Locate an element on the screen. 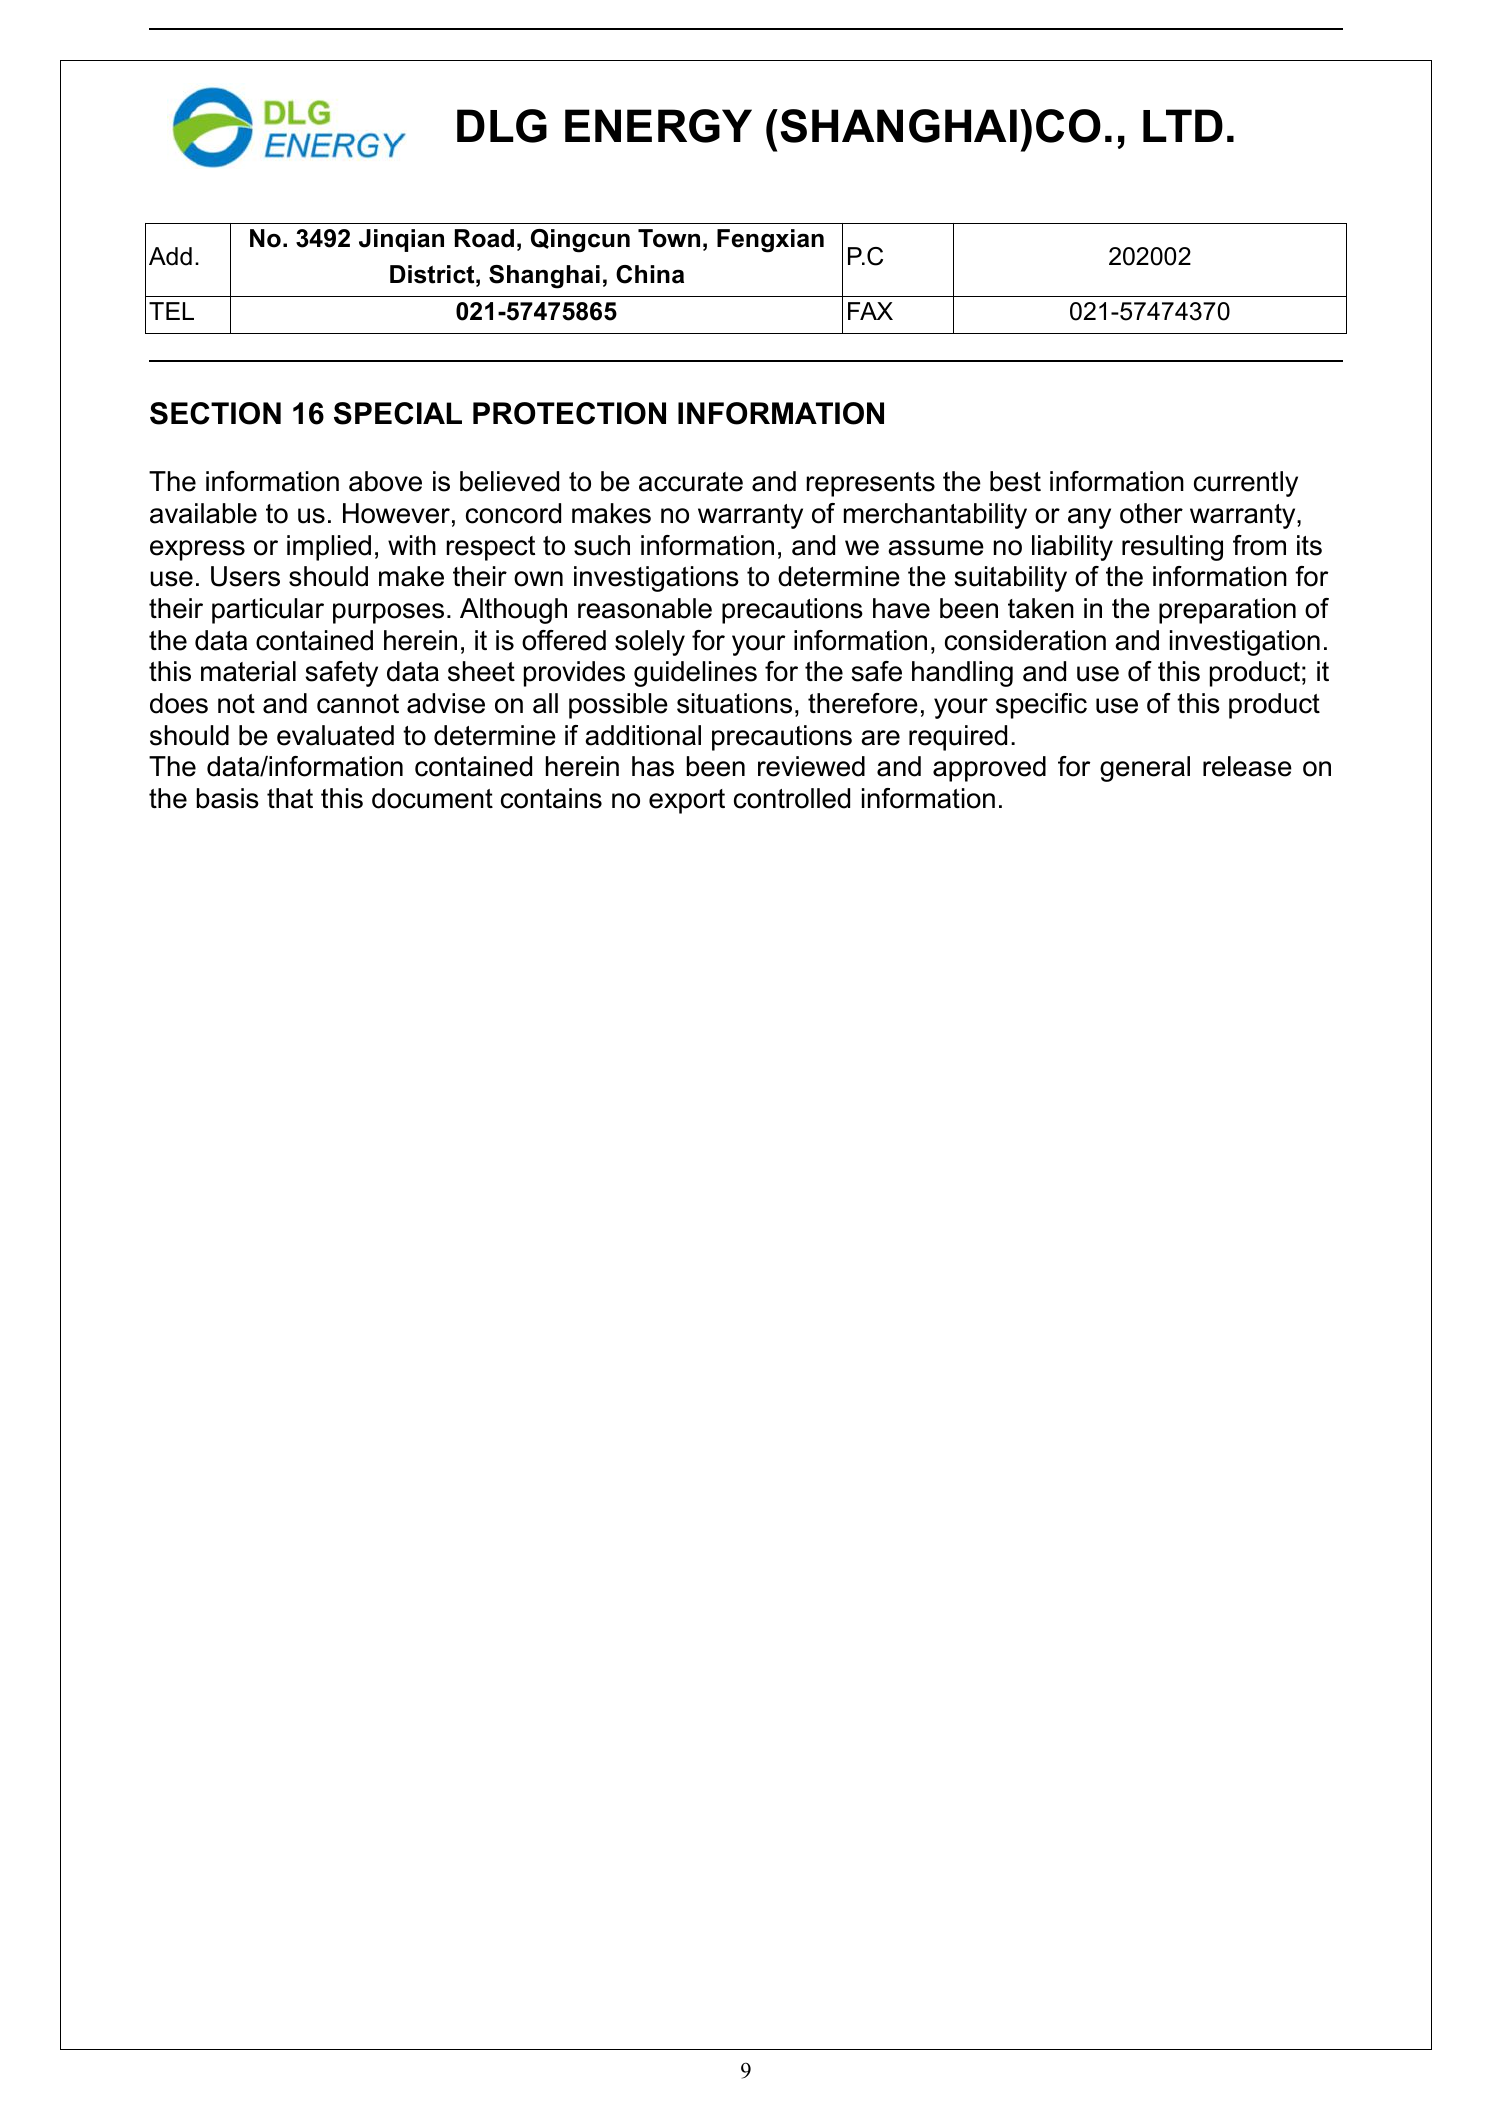  DLG is located at coordinates (502, 126).
